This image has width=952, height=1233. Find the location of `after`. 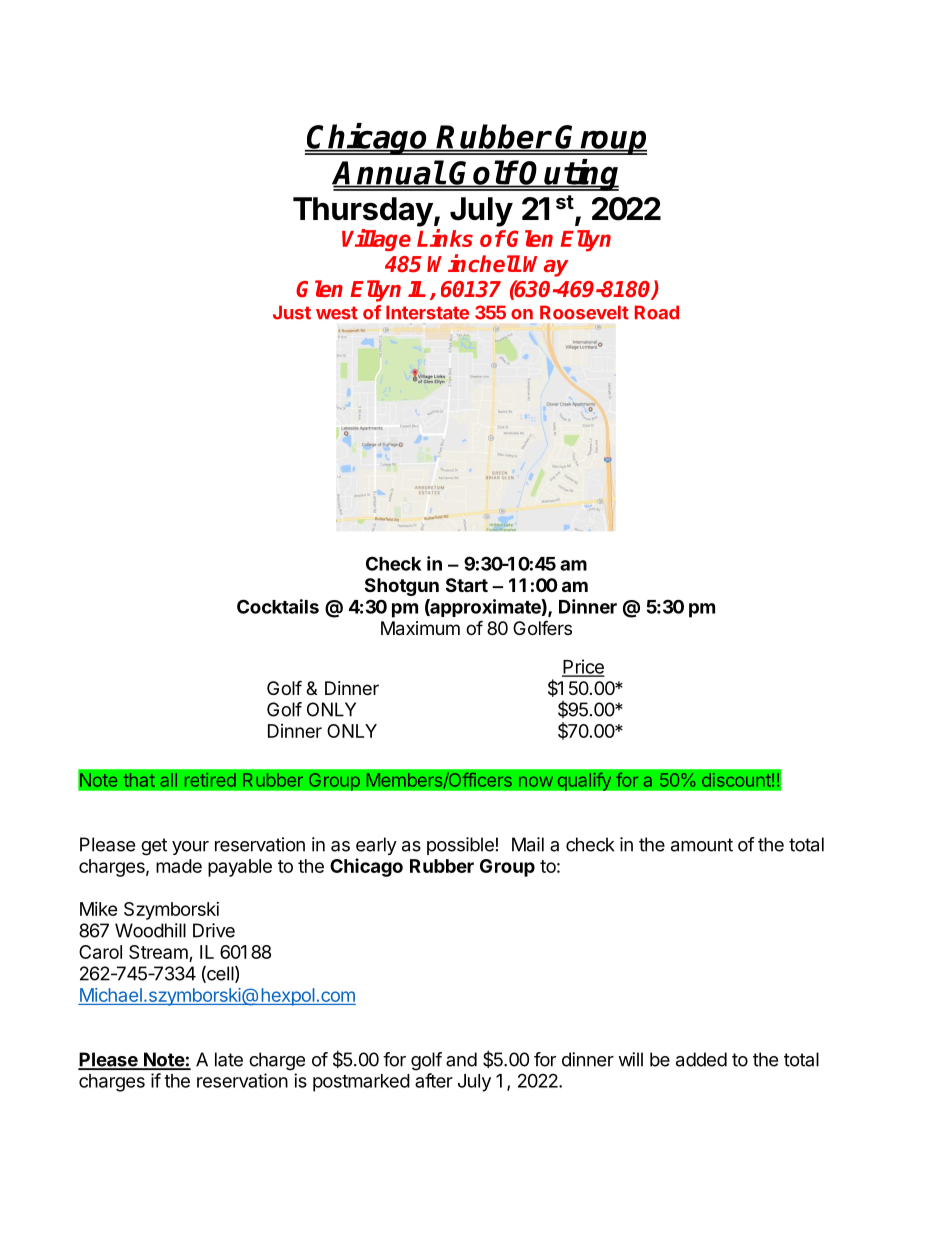

after is located at coordinates (434, 1080).
